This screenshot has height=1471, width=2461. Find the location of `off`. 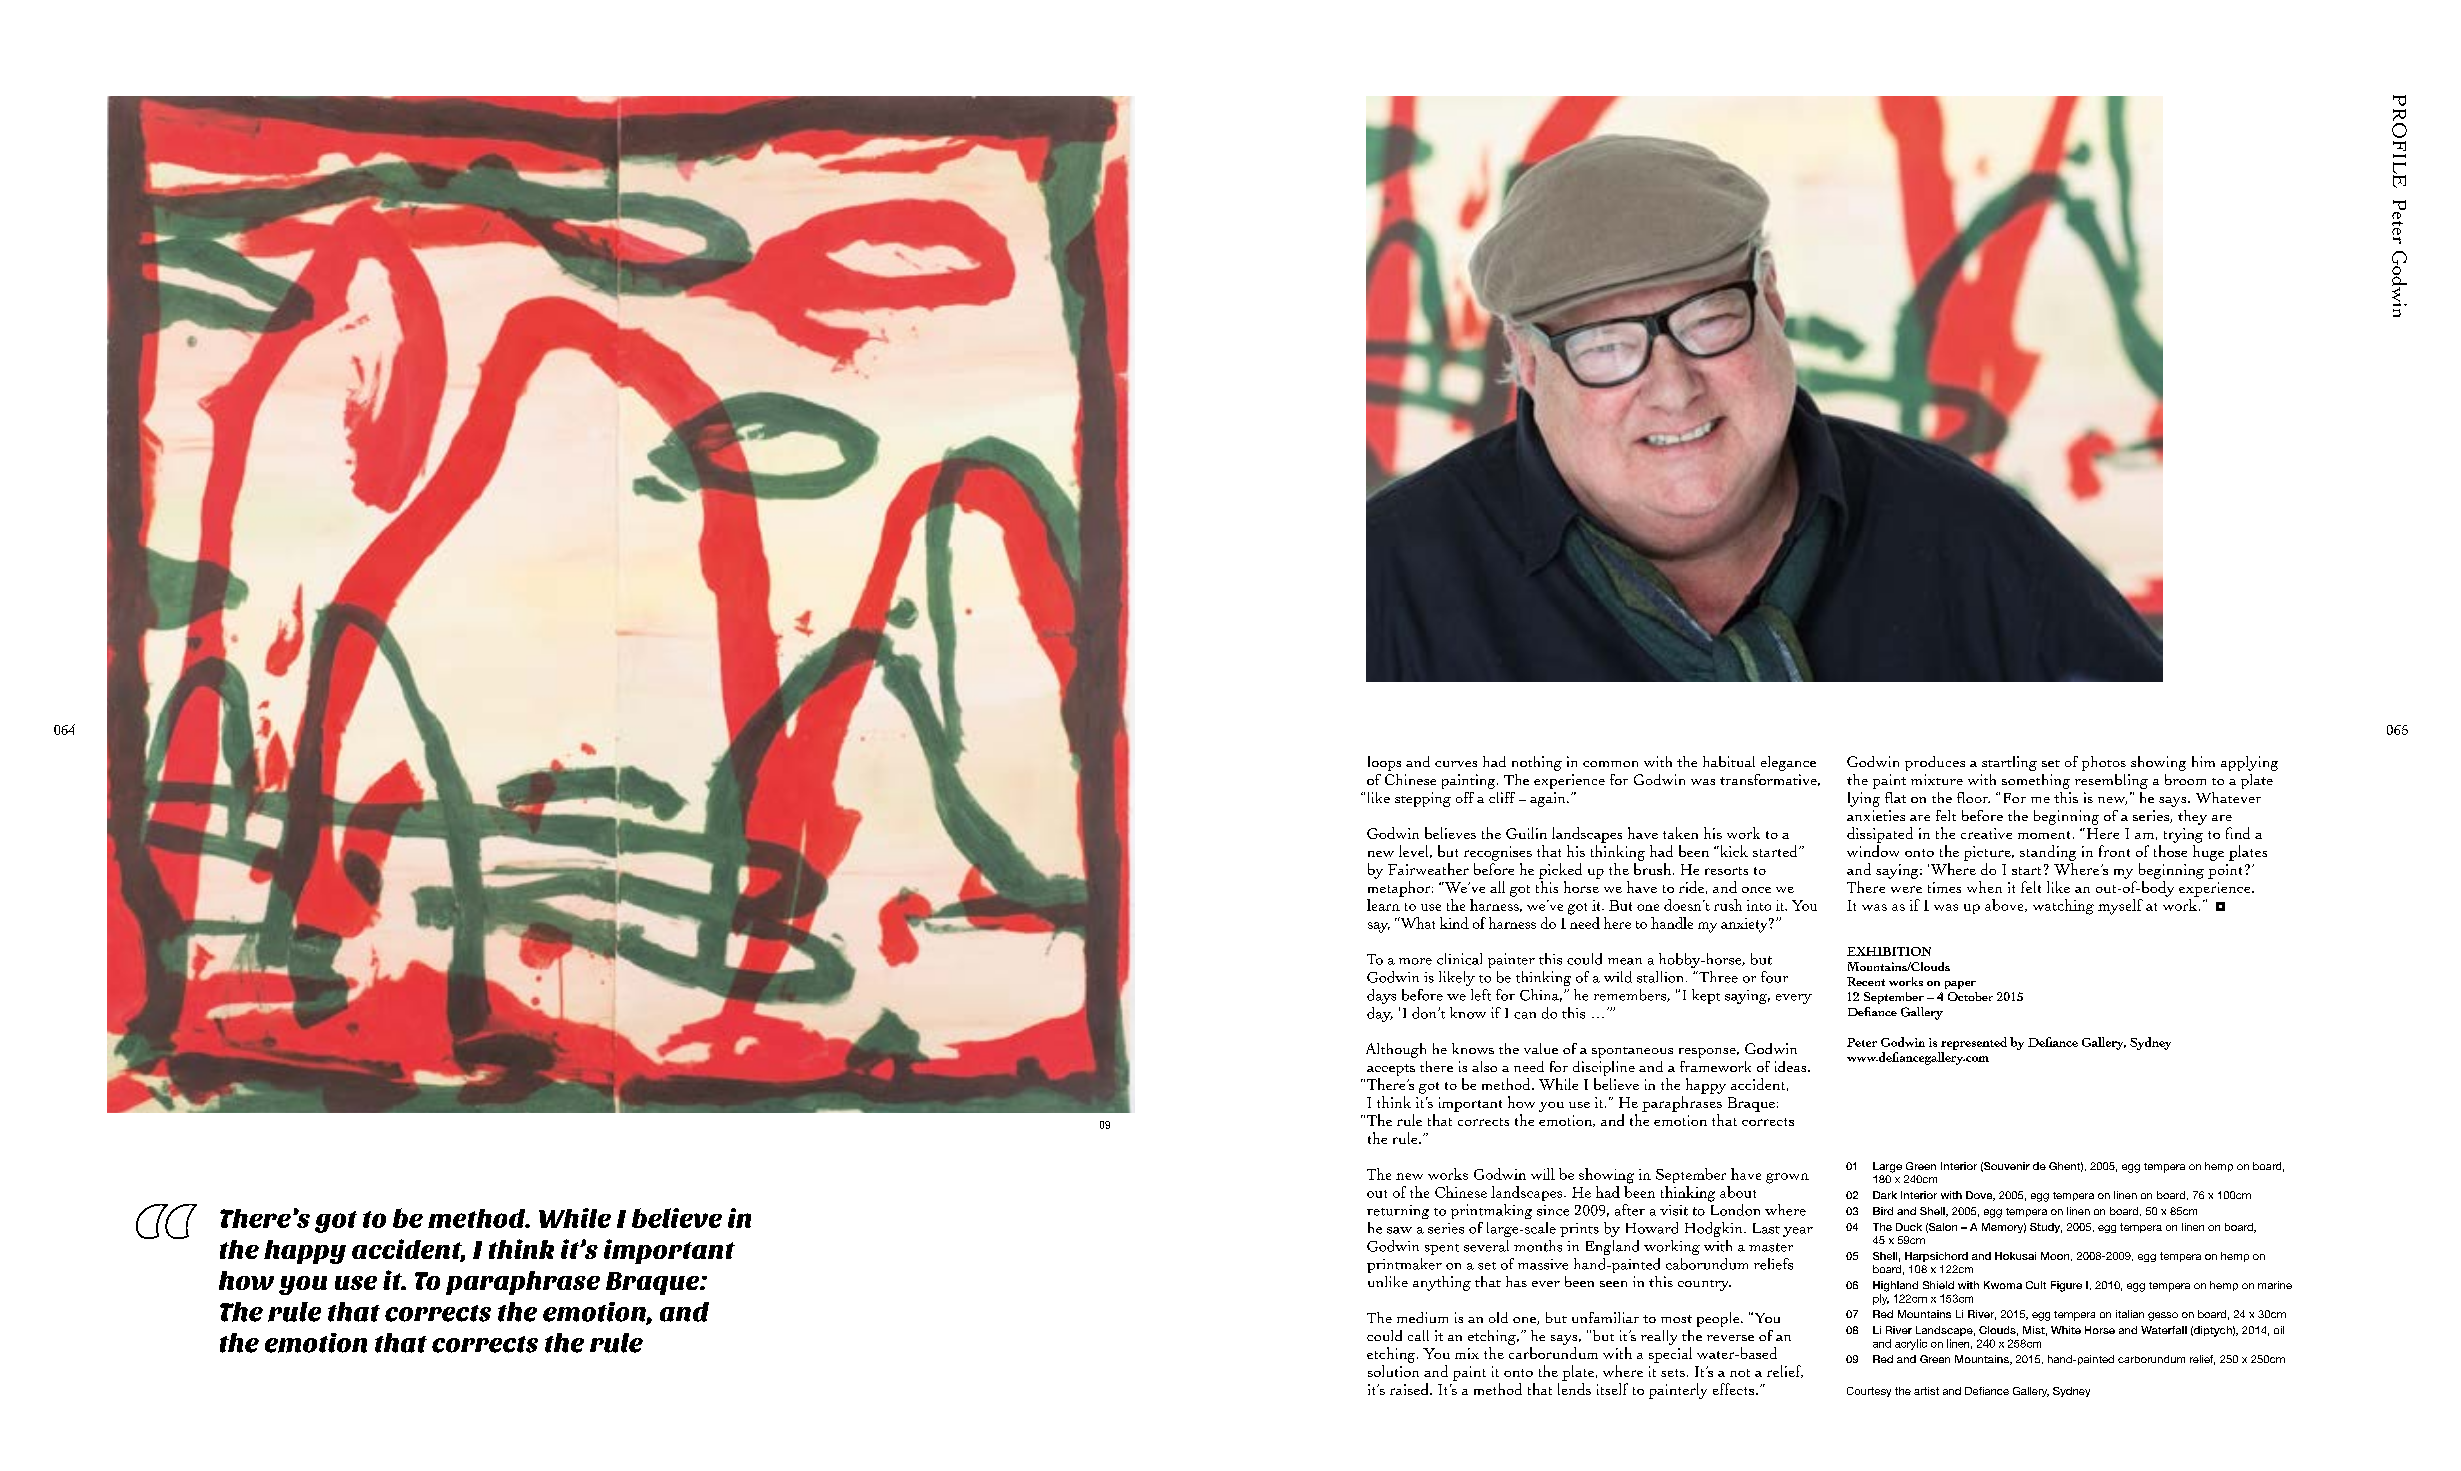

off is located at coordinates (1465, 797).
